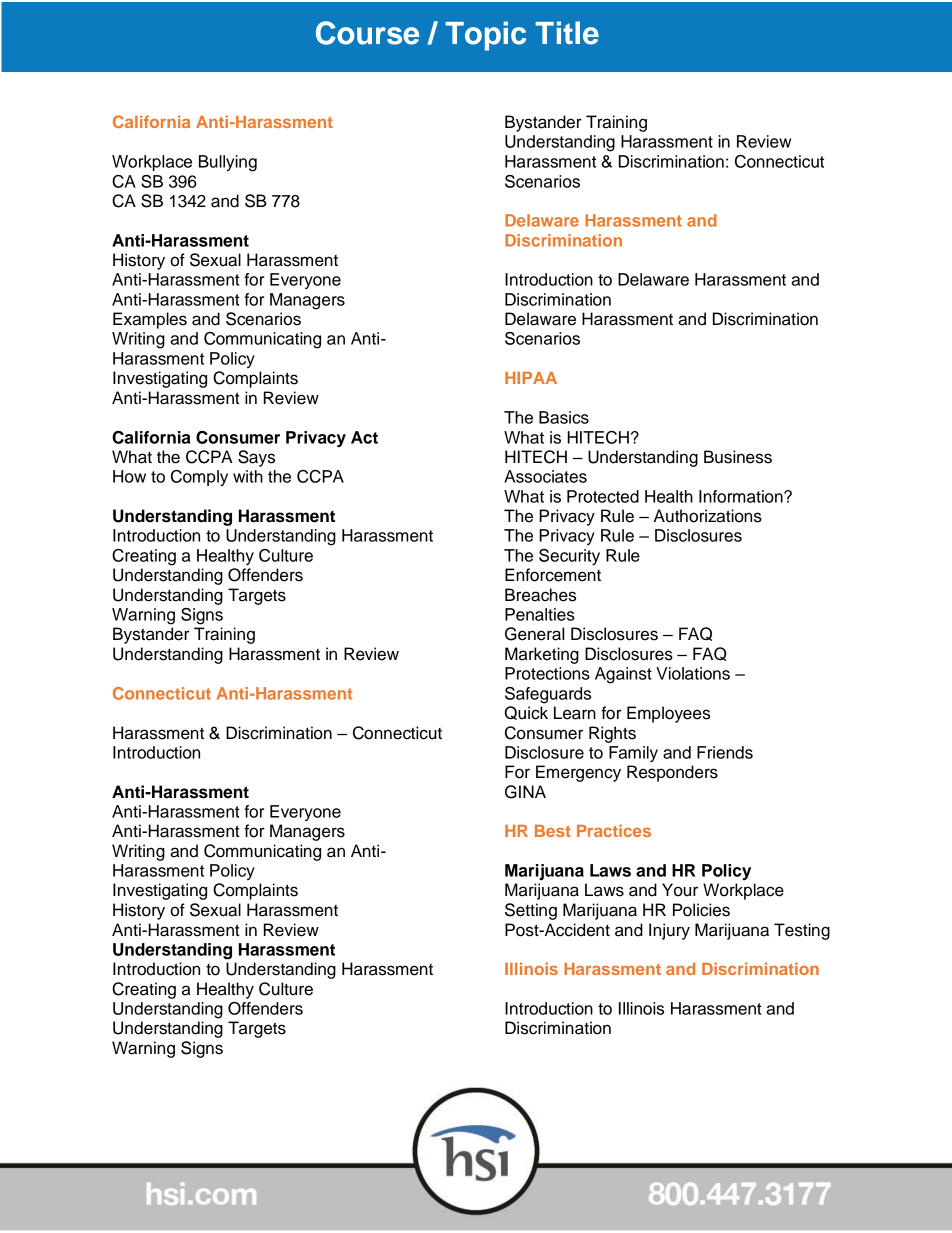 The height and width of the image is (1233, 952). Describe the element at coordinates (150, 320) in the image. I see `Examples` at that location.
